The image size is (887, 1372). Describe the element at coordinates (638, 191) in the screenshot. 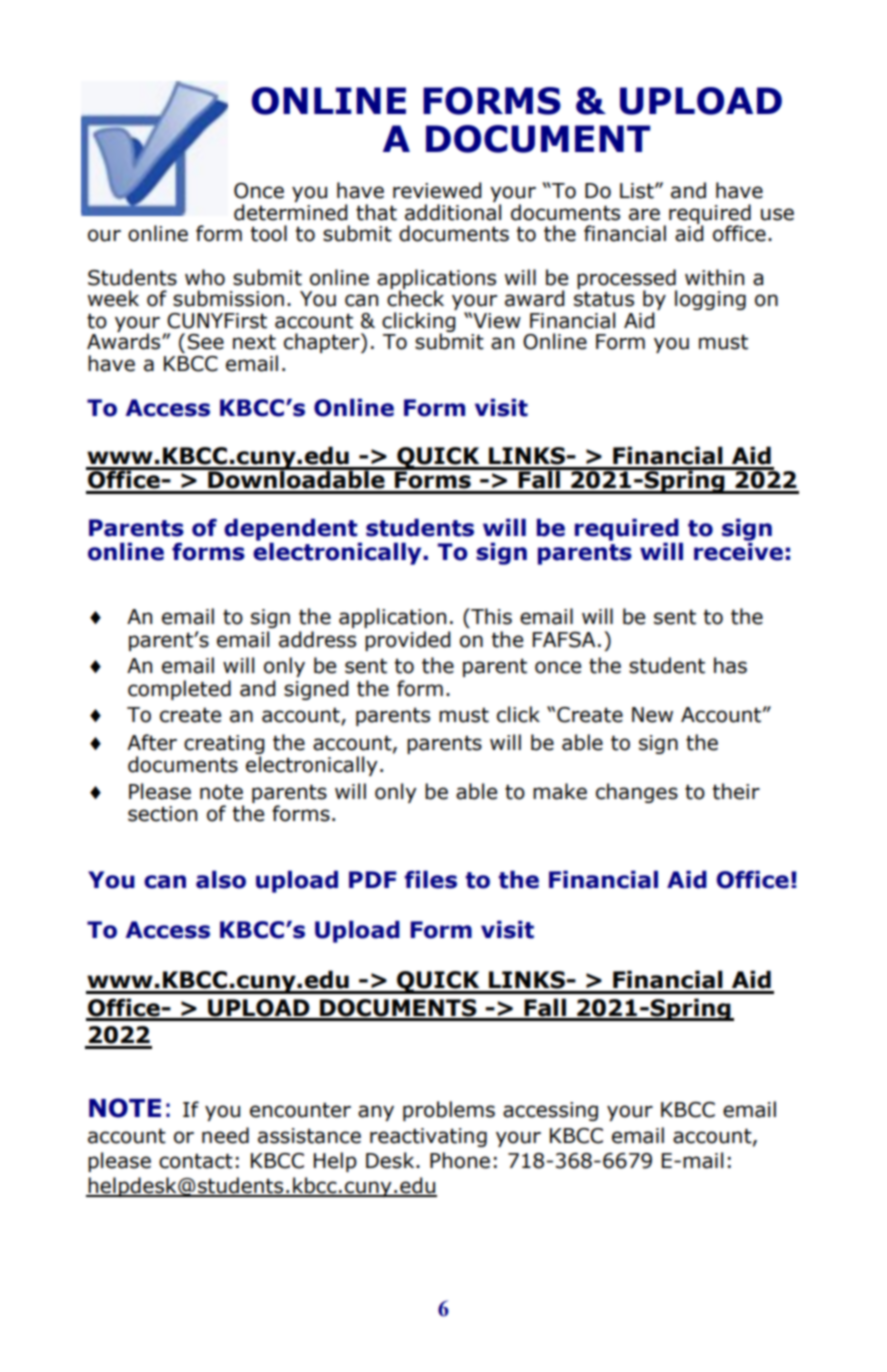

I see `List` at that location.
